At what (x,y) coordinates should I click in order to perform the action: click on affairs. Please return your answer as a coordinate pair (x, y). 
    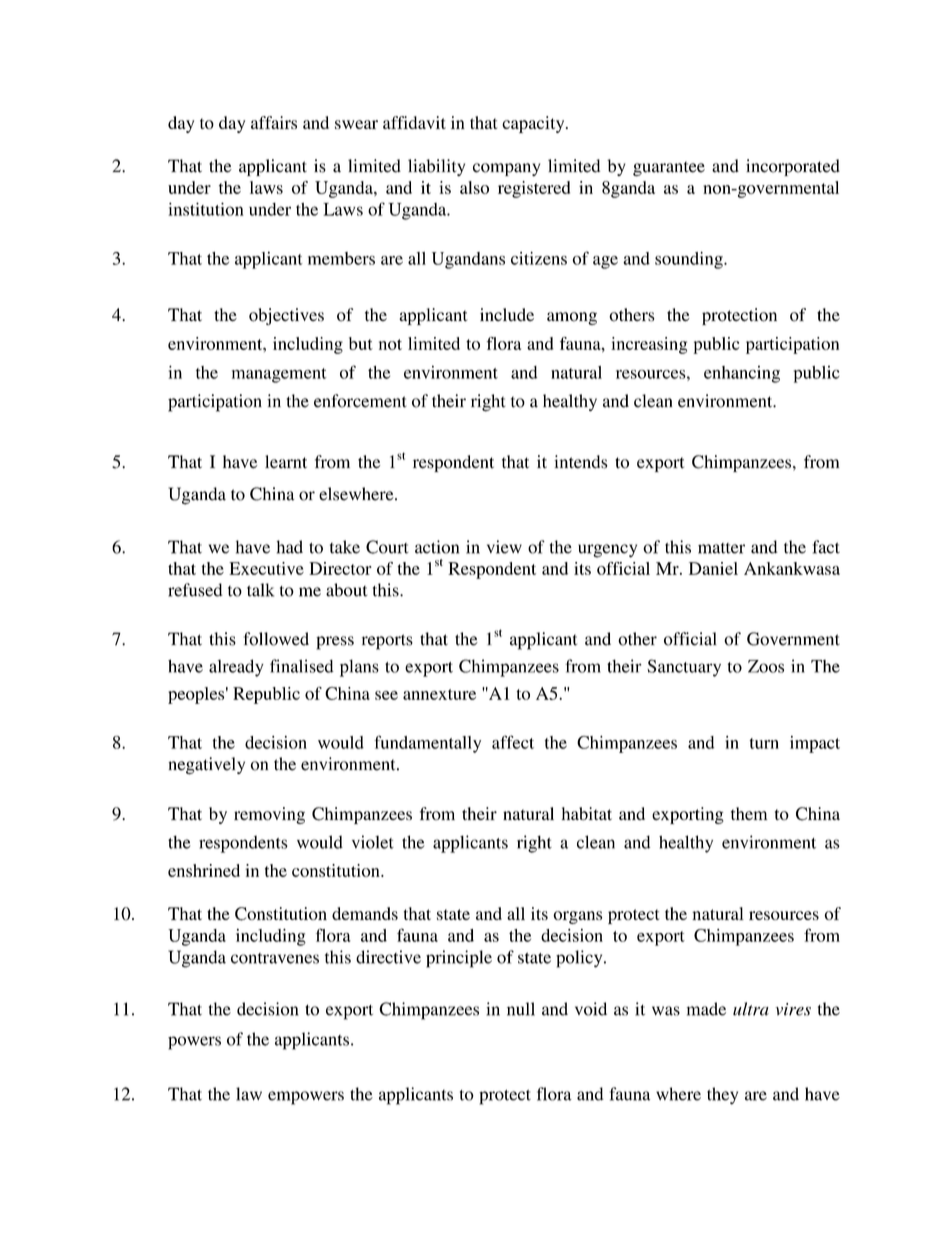
    Looking at the image, I should click on (274, 122).
